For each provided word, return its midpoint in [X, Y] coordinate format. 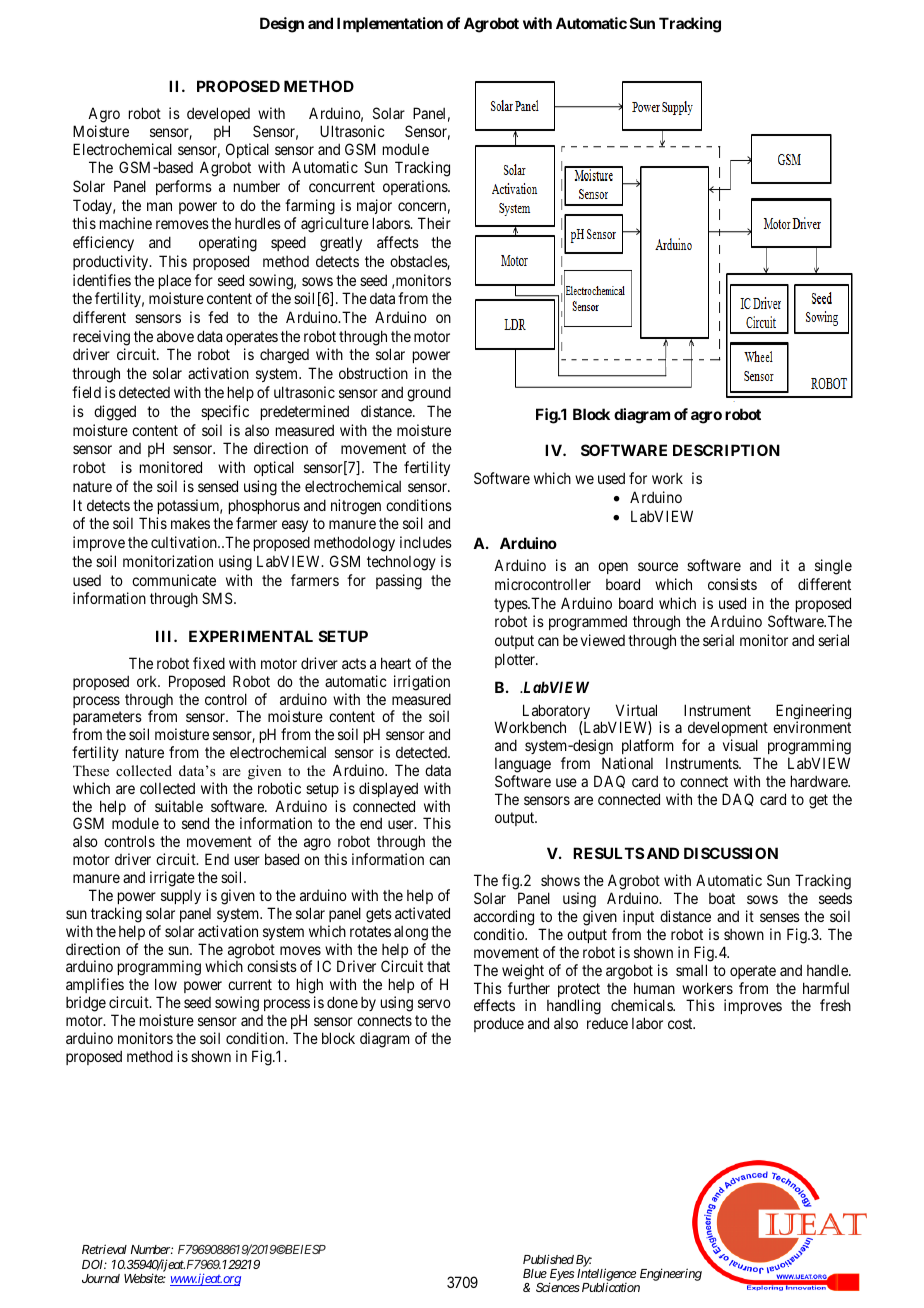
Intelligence [606, 1275]
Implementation [390, 24]
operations [416, 187]
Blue [535, 1273]
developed [218, 116]
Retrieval [104, 1249]
